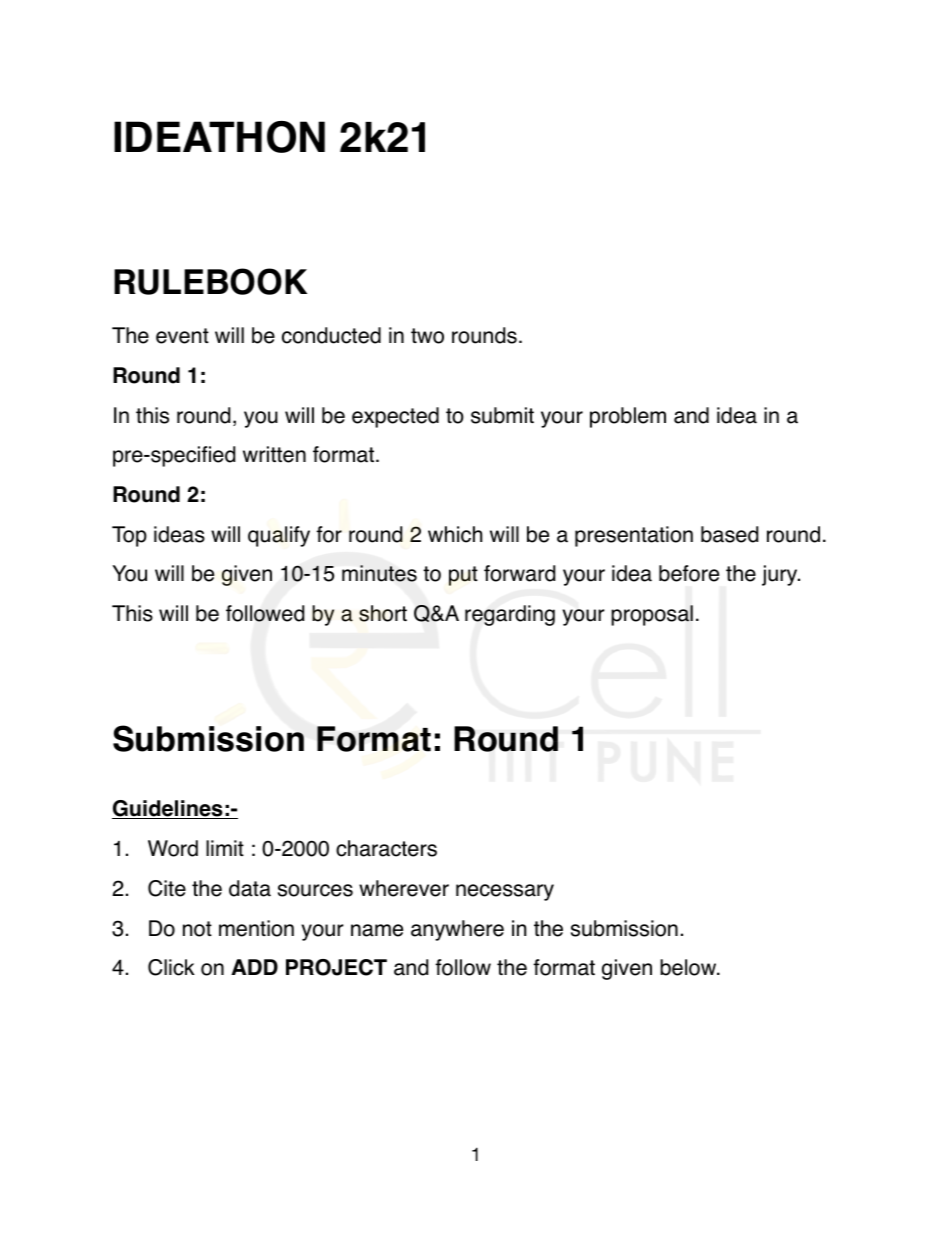  I want to click on regarding, so click(510, 615).
